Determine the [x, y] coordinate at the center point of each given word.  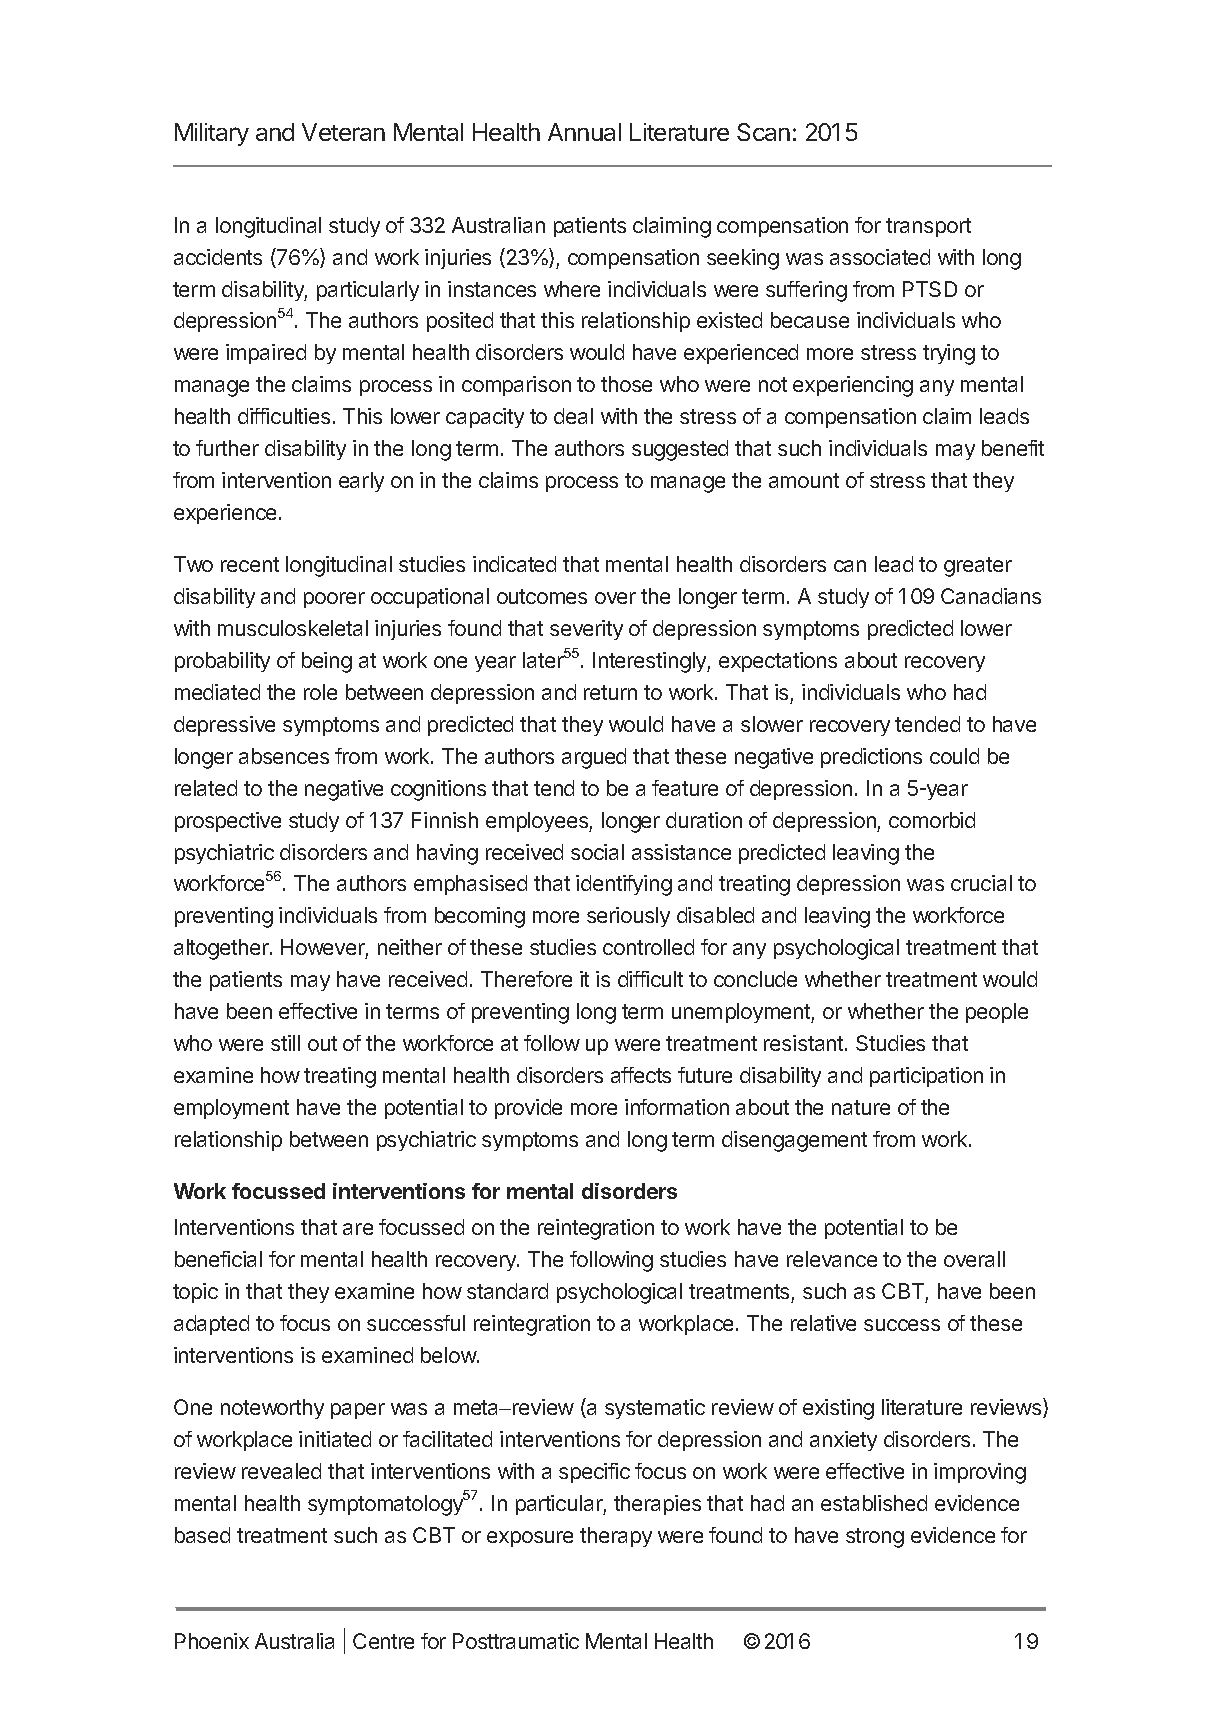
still [285, 1043]
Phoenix [212, 1641]
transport [928, 227]
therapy [616, 1537]
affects [641, 1075]
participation [926, 1077]
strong [875, 1538]
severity [586, 630]
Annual [584, 132]
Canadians [991, 596]
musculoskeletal [293, 628]
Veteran [343, 132]
